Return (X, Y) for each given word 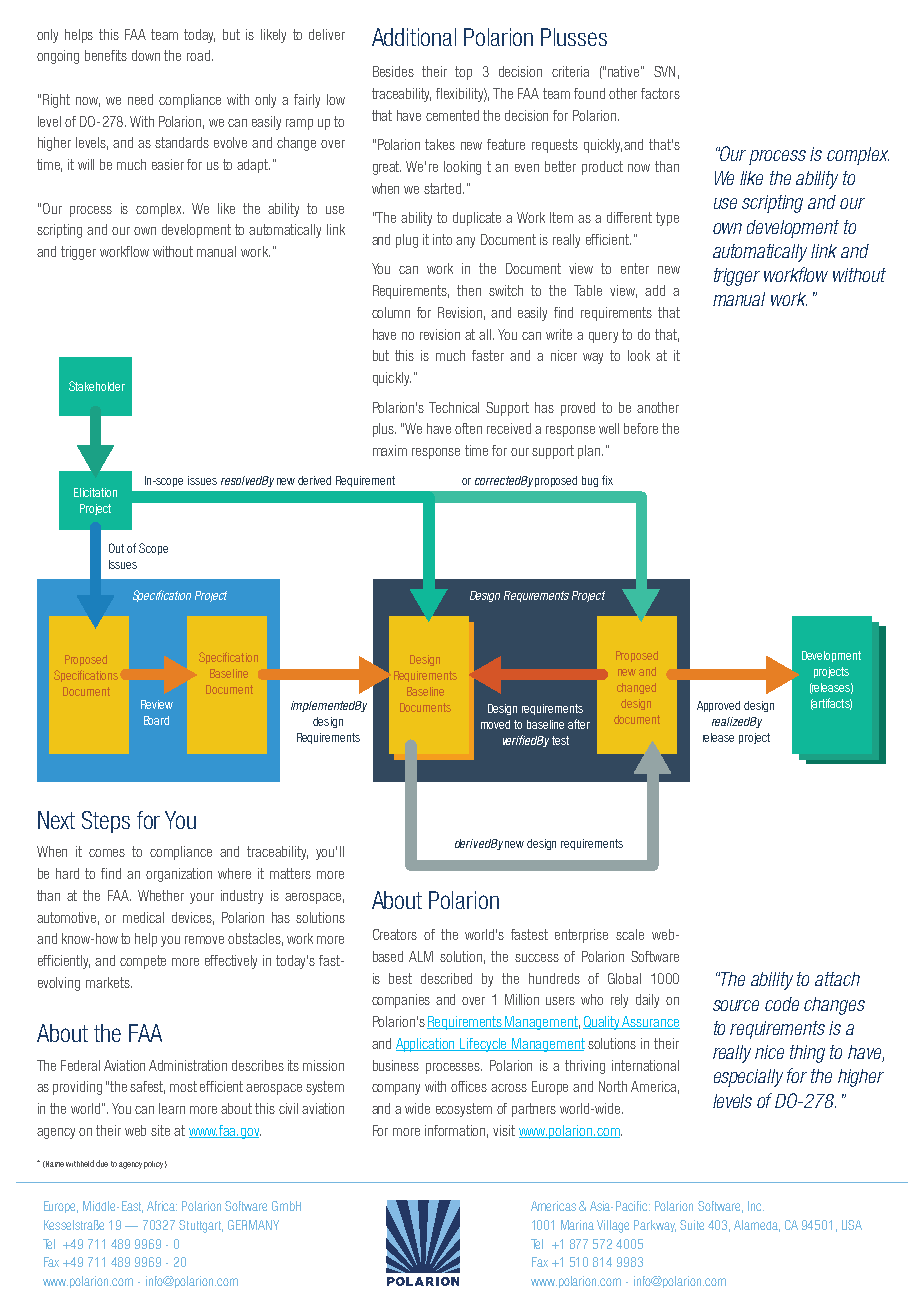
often (468, 428)
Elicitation (95, 492)
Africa (162, 1206)
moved (495, 724)
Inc (756, 1206)
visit (504, 1130)
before (641, 428)
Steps (106, 822)
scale (630, 934)
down (146, 55)
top (463, 73)
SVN (664, 71)
